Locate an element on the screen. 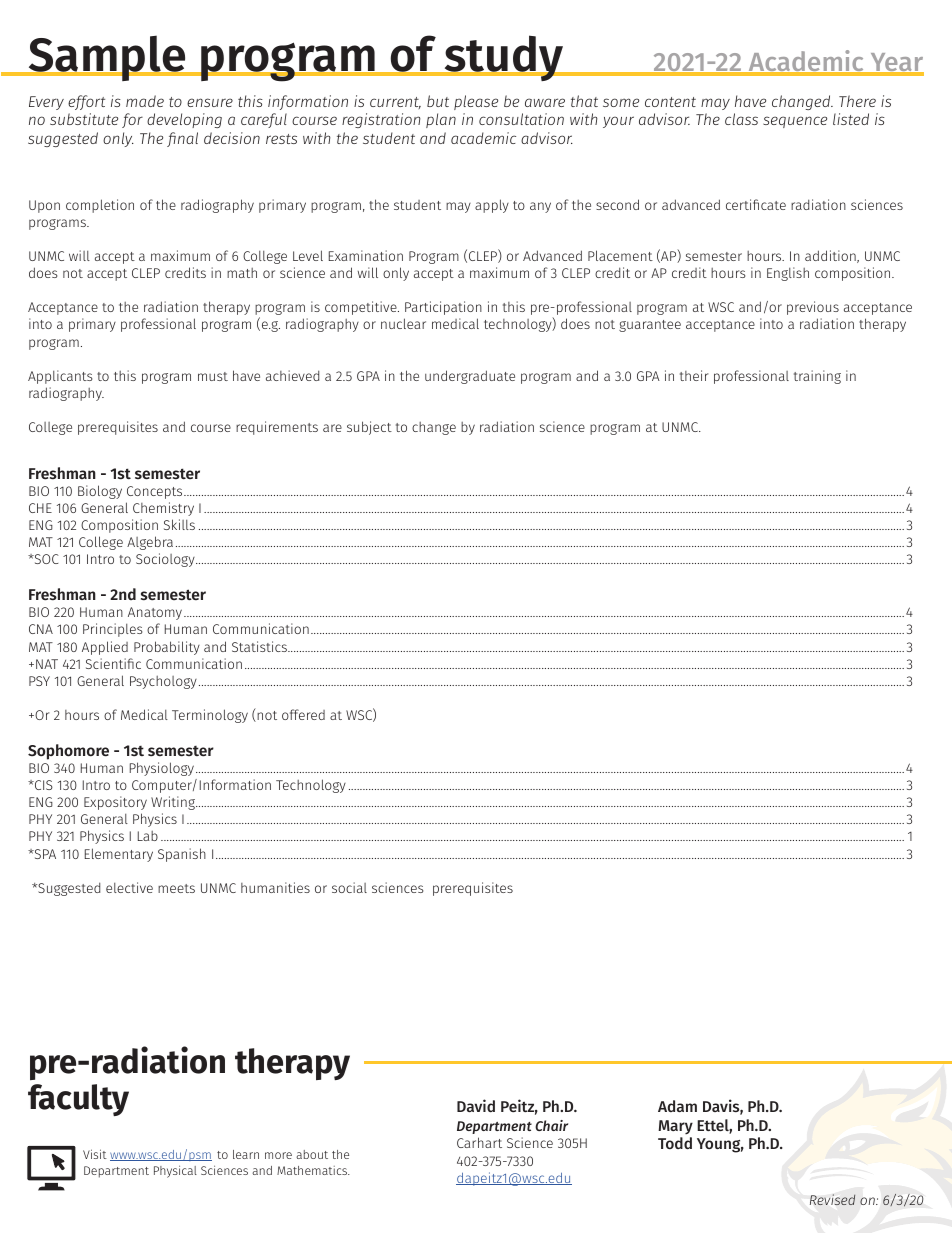 The width and height of the screenshot is (952, 1233). class is located at coordinates (741, 119).
